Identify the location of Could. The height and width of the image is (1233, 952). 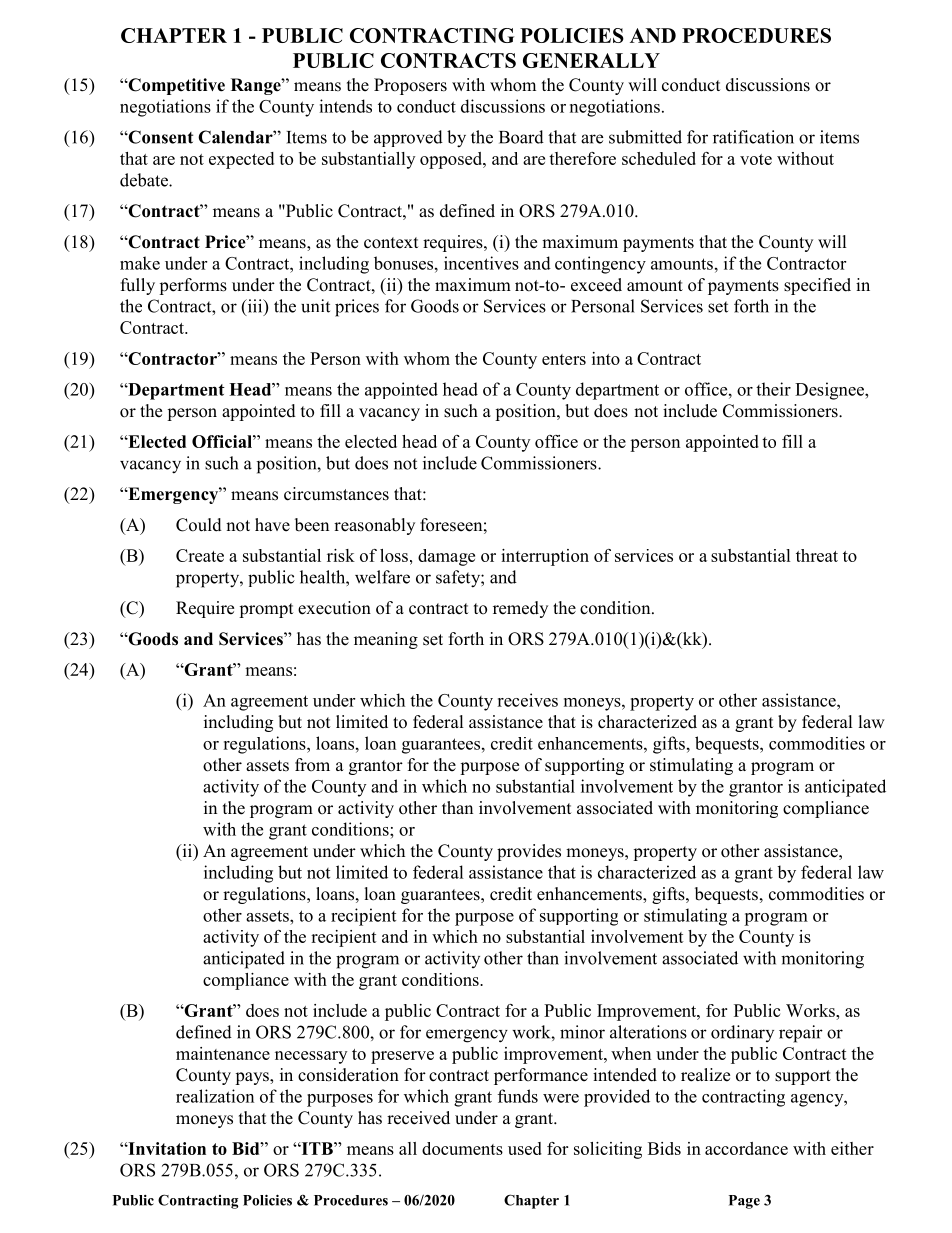
(199, 525).
